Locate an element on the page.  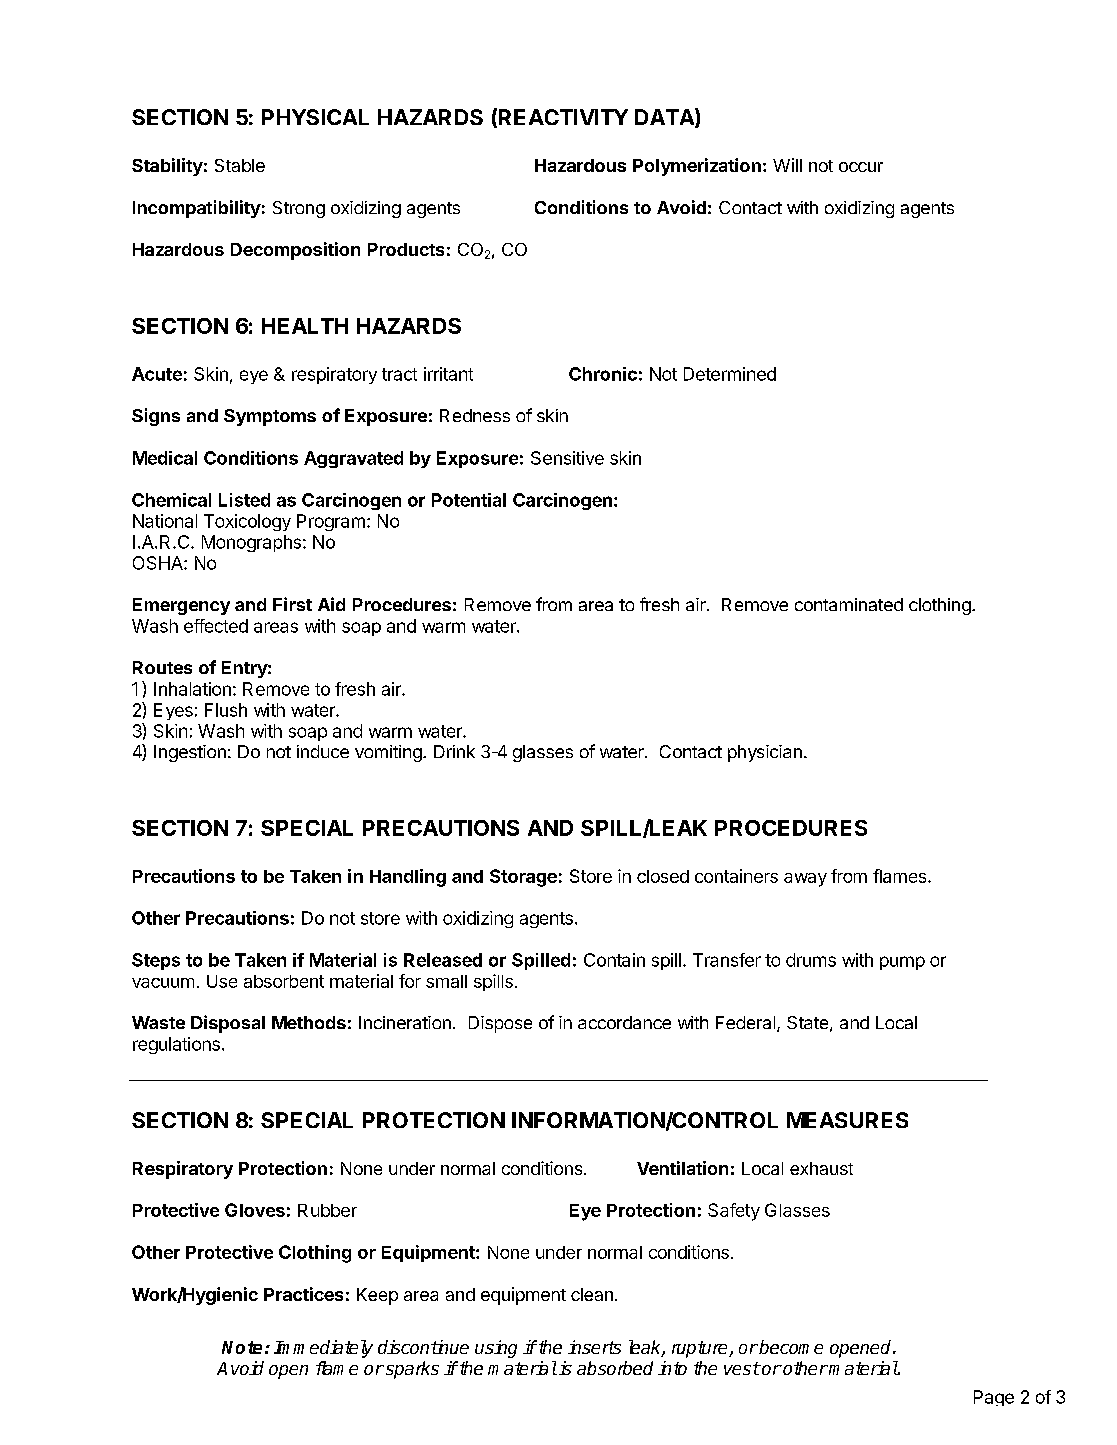
Stable is located at coordinates (240, 165).
